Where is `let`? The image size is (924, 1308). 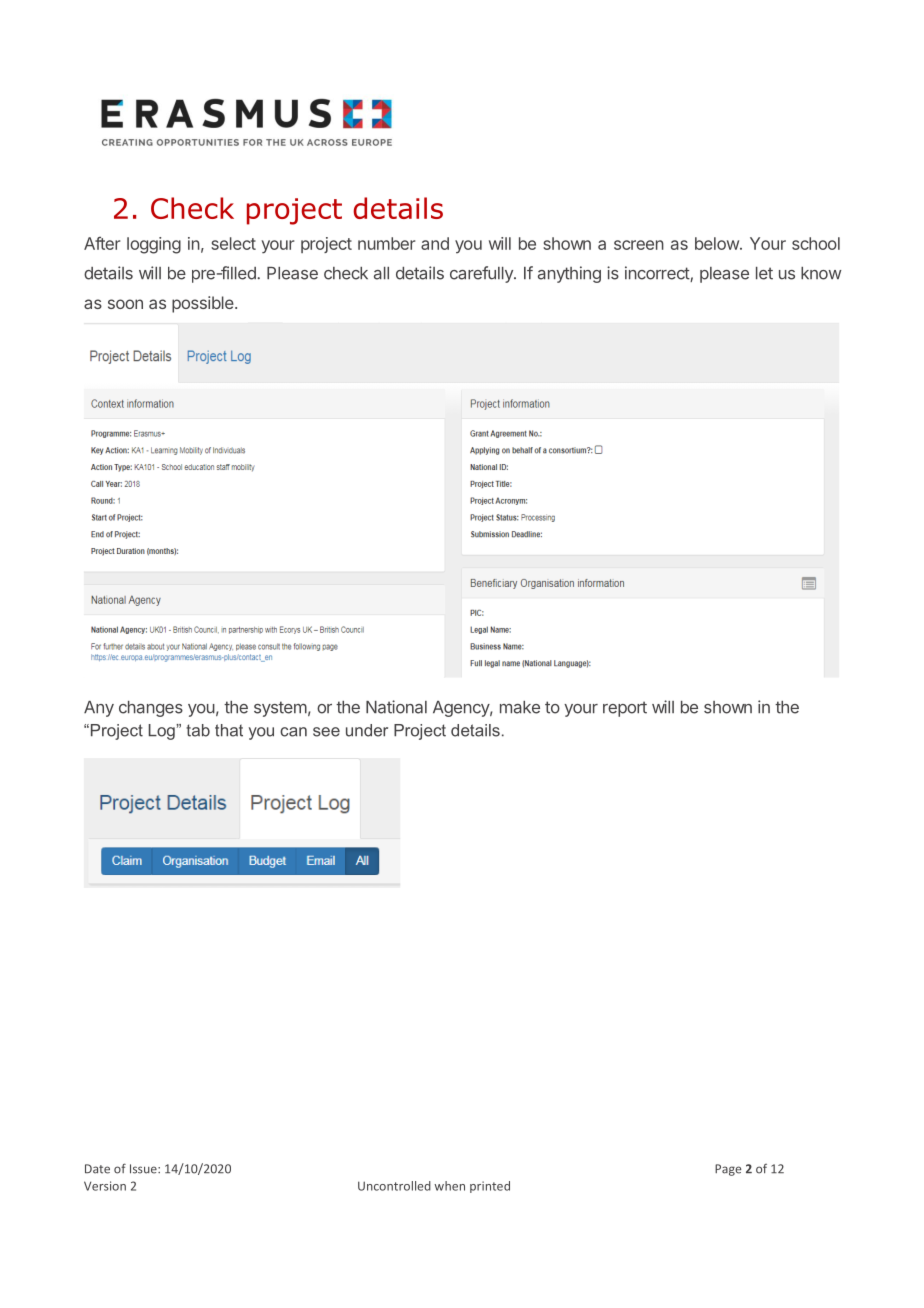
let is located at coordinates (764, 273).
